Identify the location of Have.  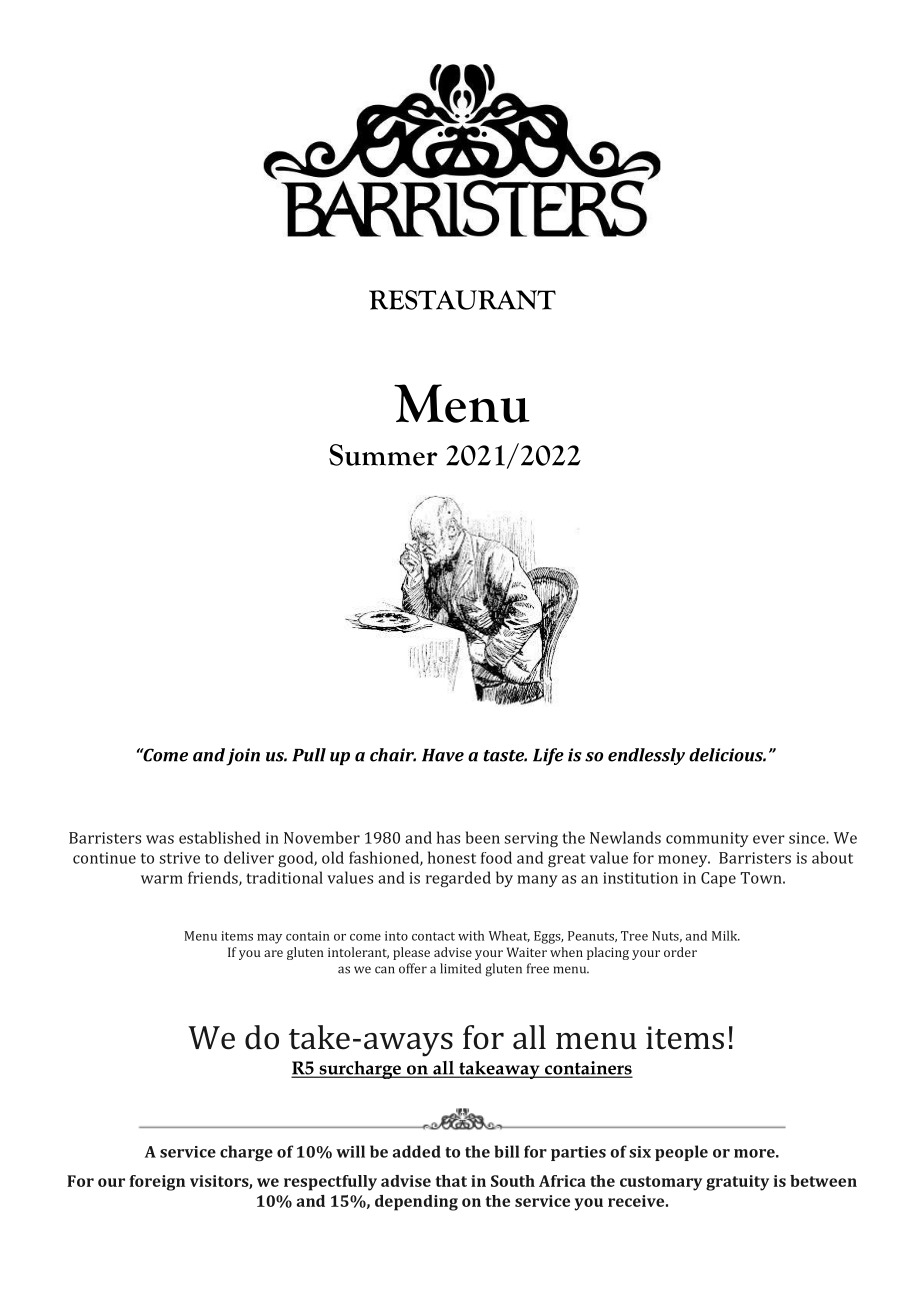
(443, 755).
